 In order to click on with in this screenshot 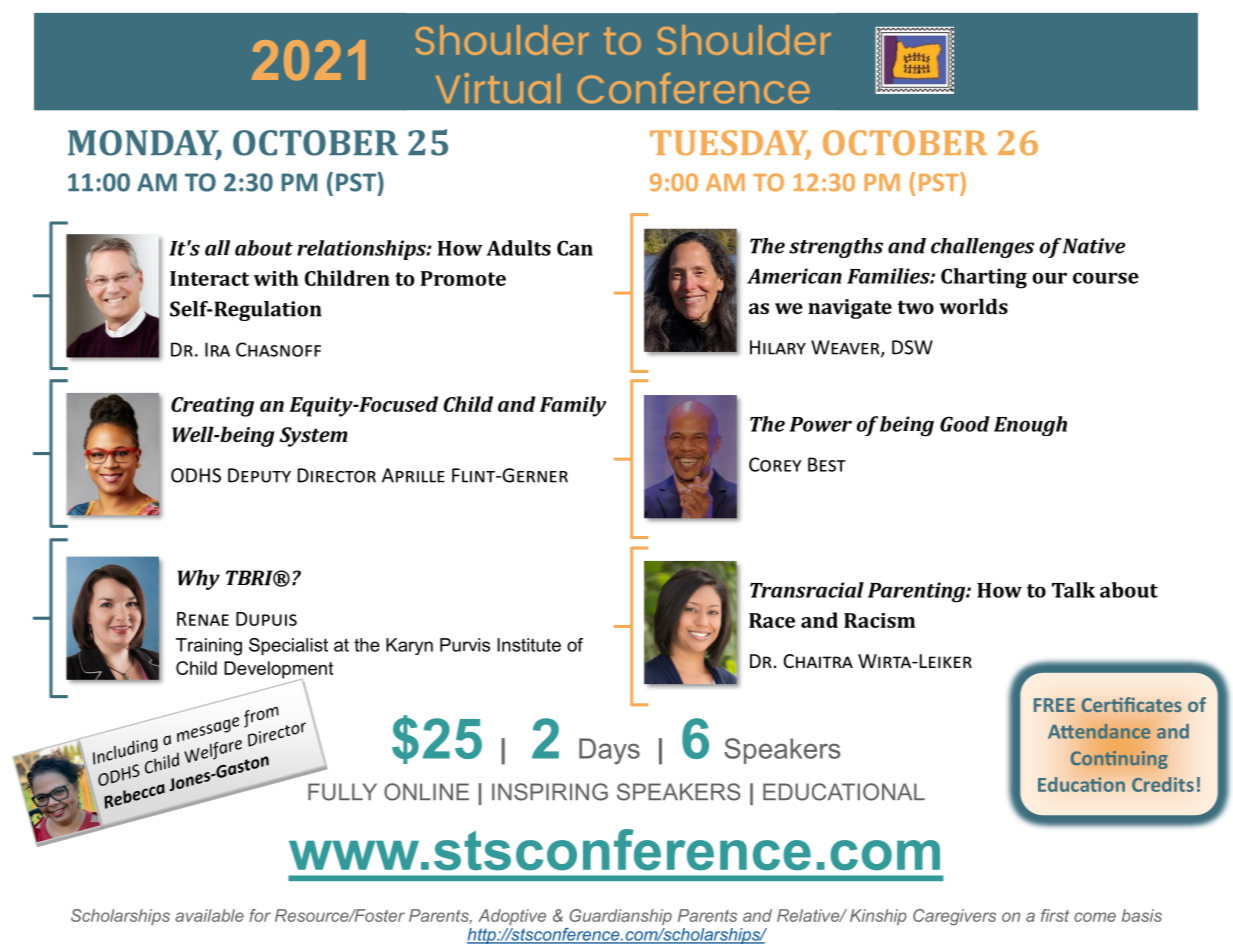, I will do `click(276, 278)`.
